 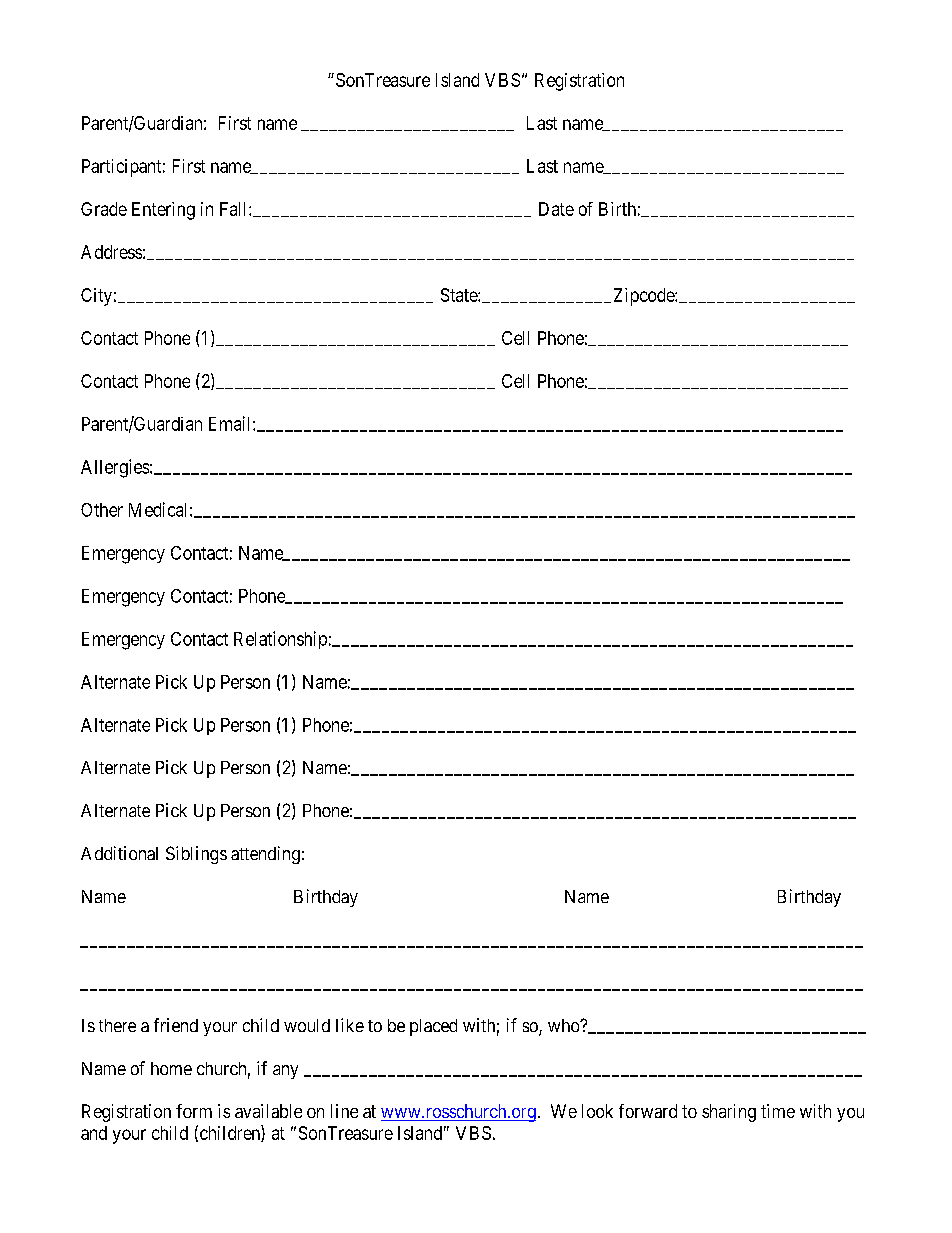 What do you see at coordinates (350, 1025) in the image?
I see `like` at bounding box center [350, 1025].
